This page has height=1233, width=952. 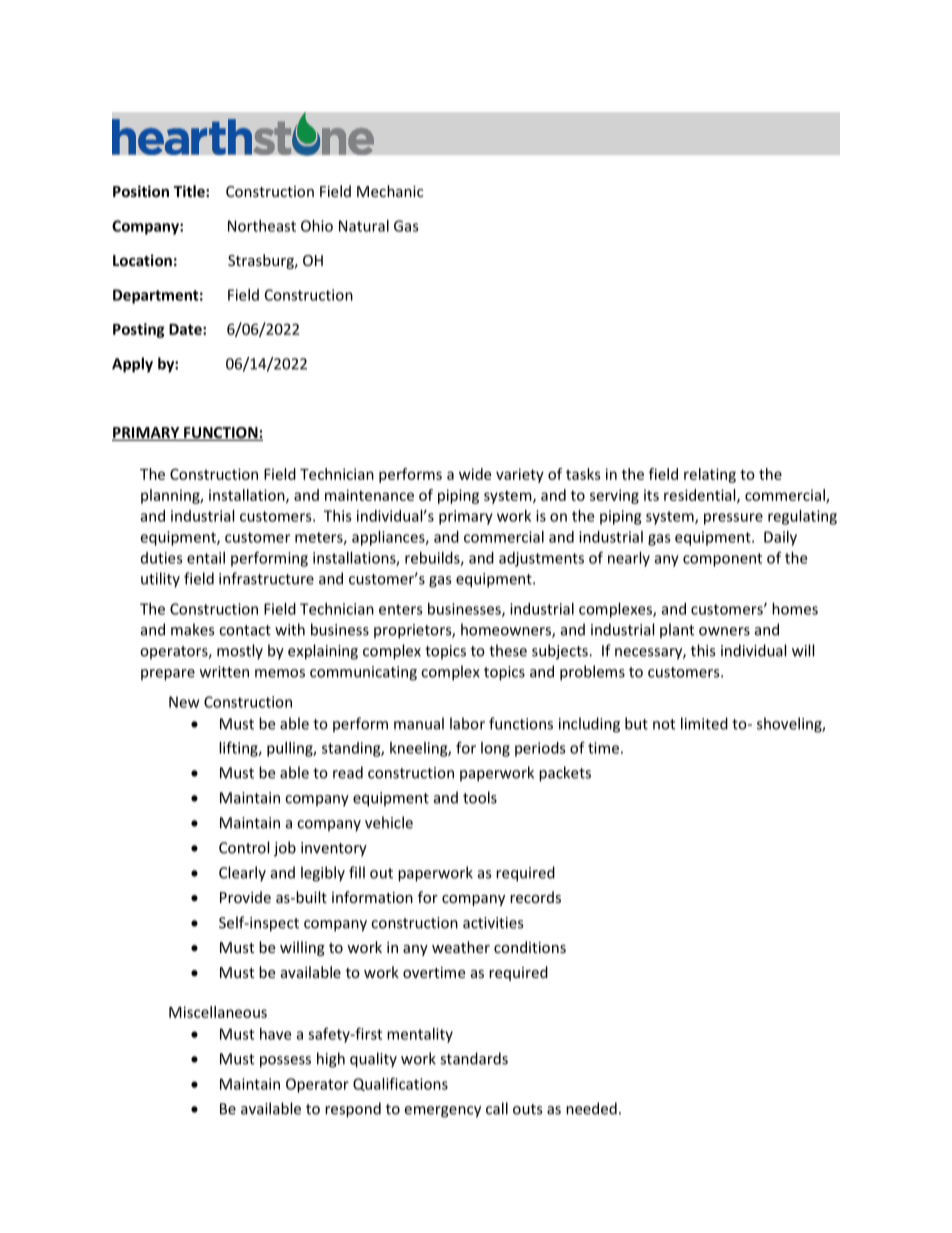 I want to click on mostly, so click(x=240, y=652).
